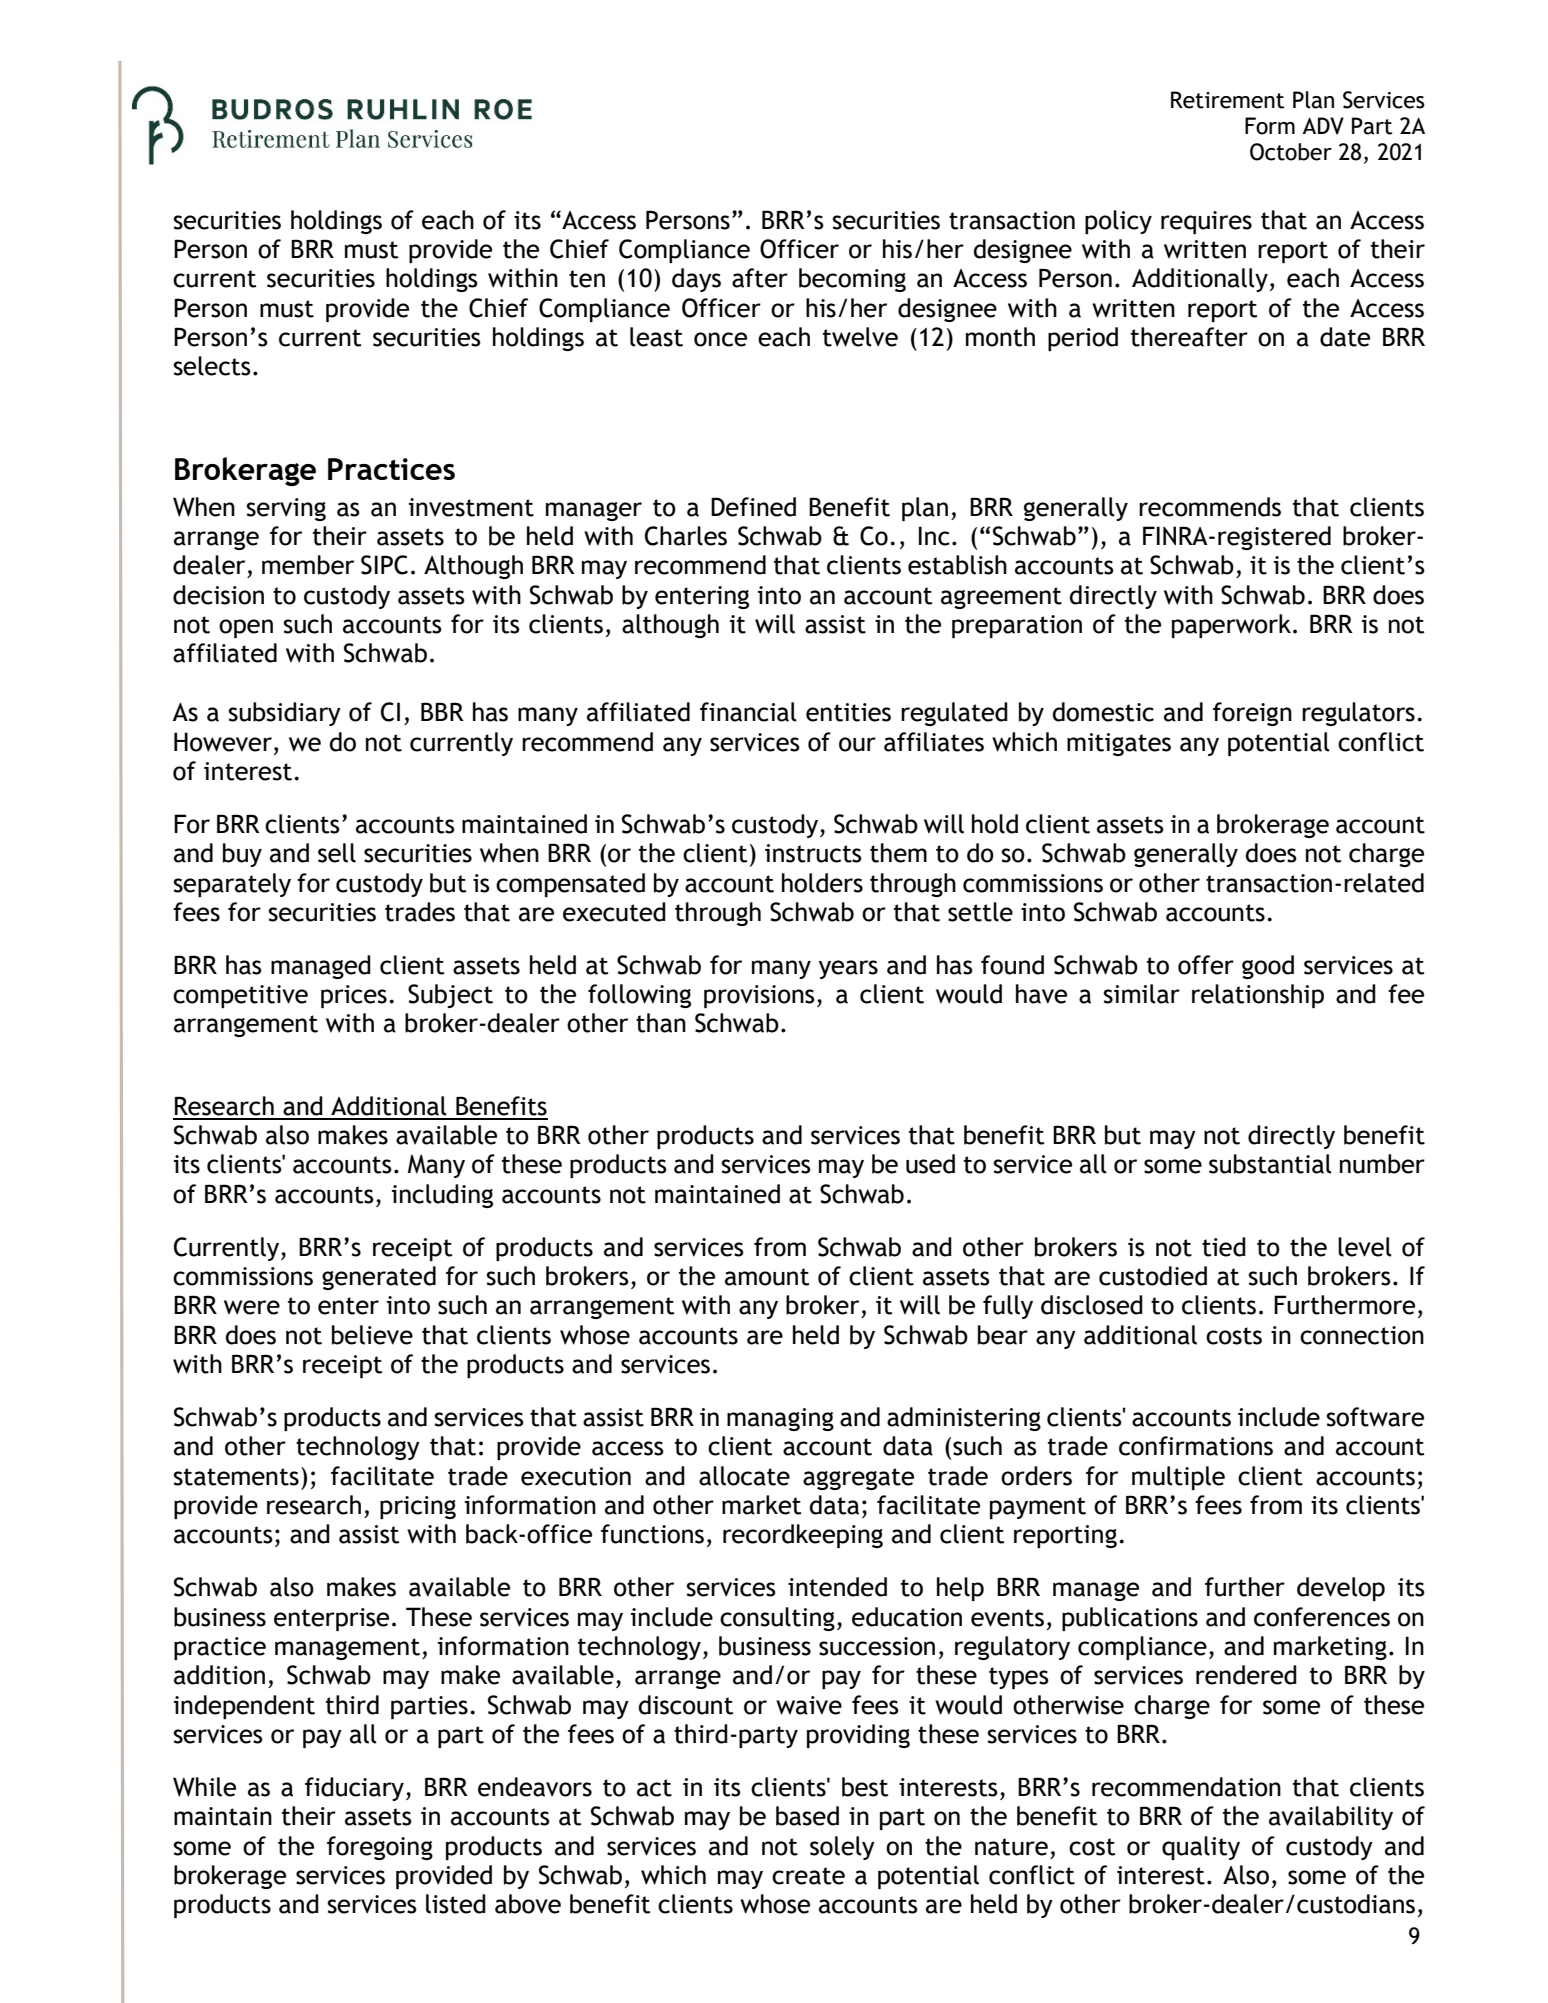 The image size is (1548, 2003). What do you see at coordinates (852, 280) in the screenshot?
I see `becoming` at bounding box center [852, 280].
